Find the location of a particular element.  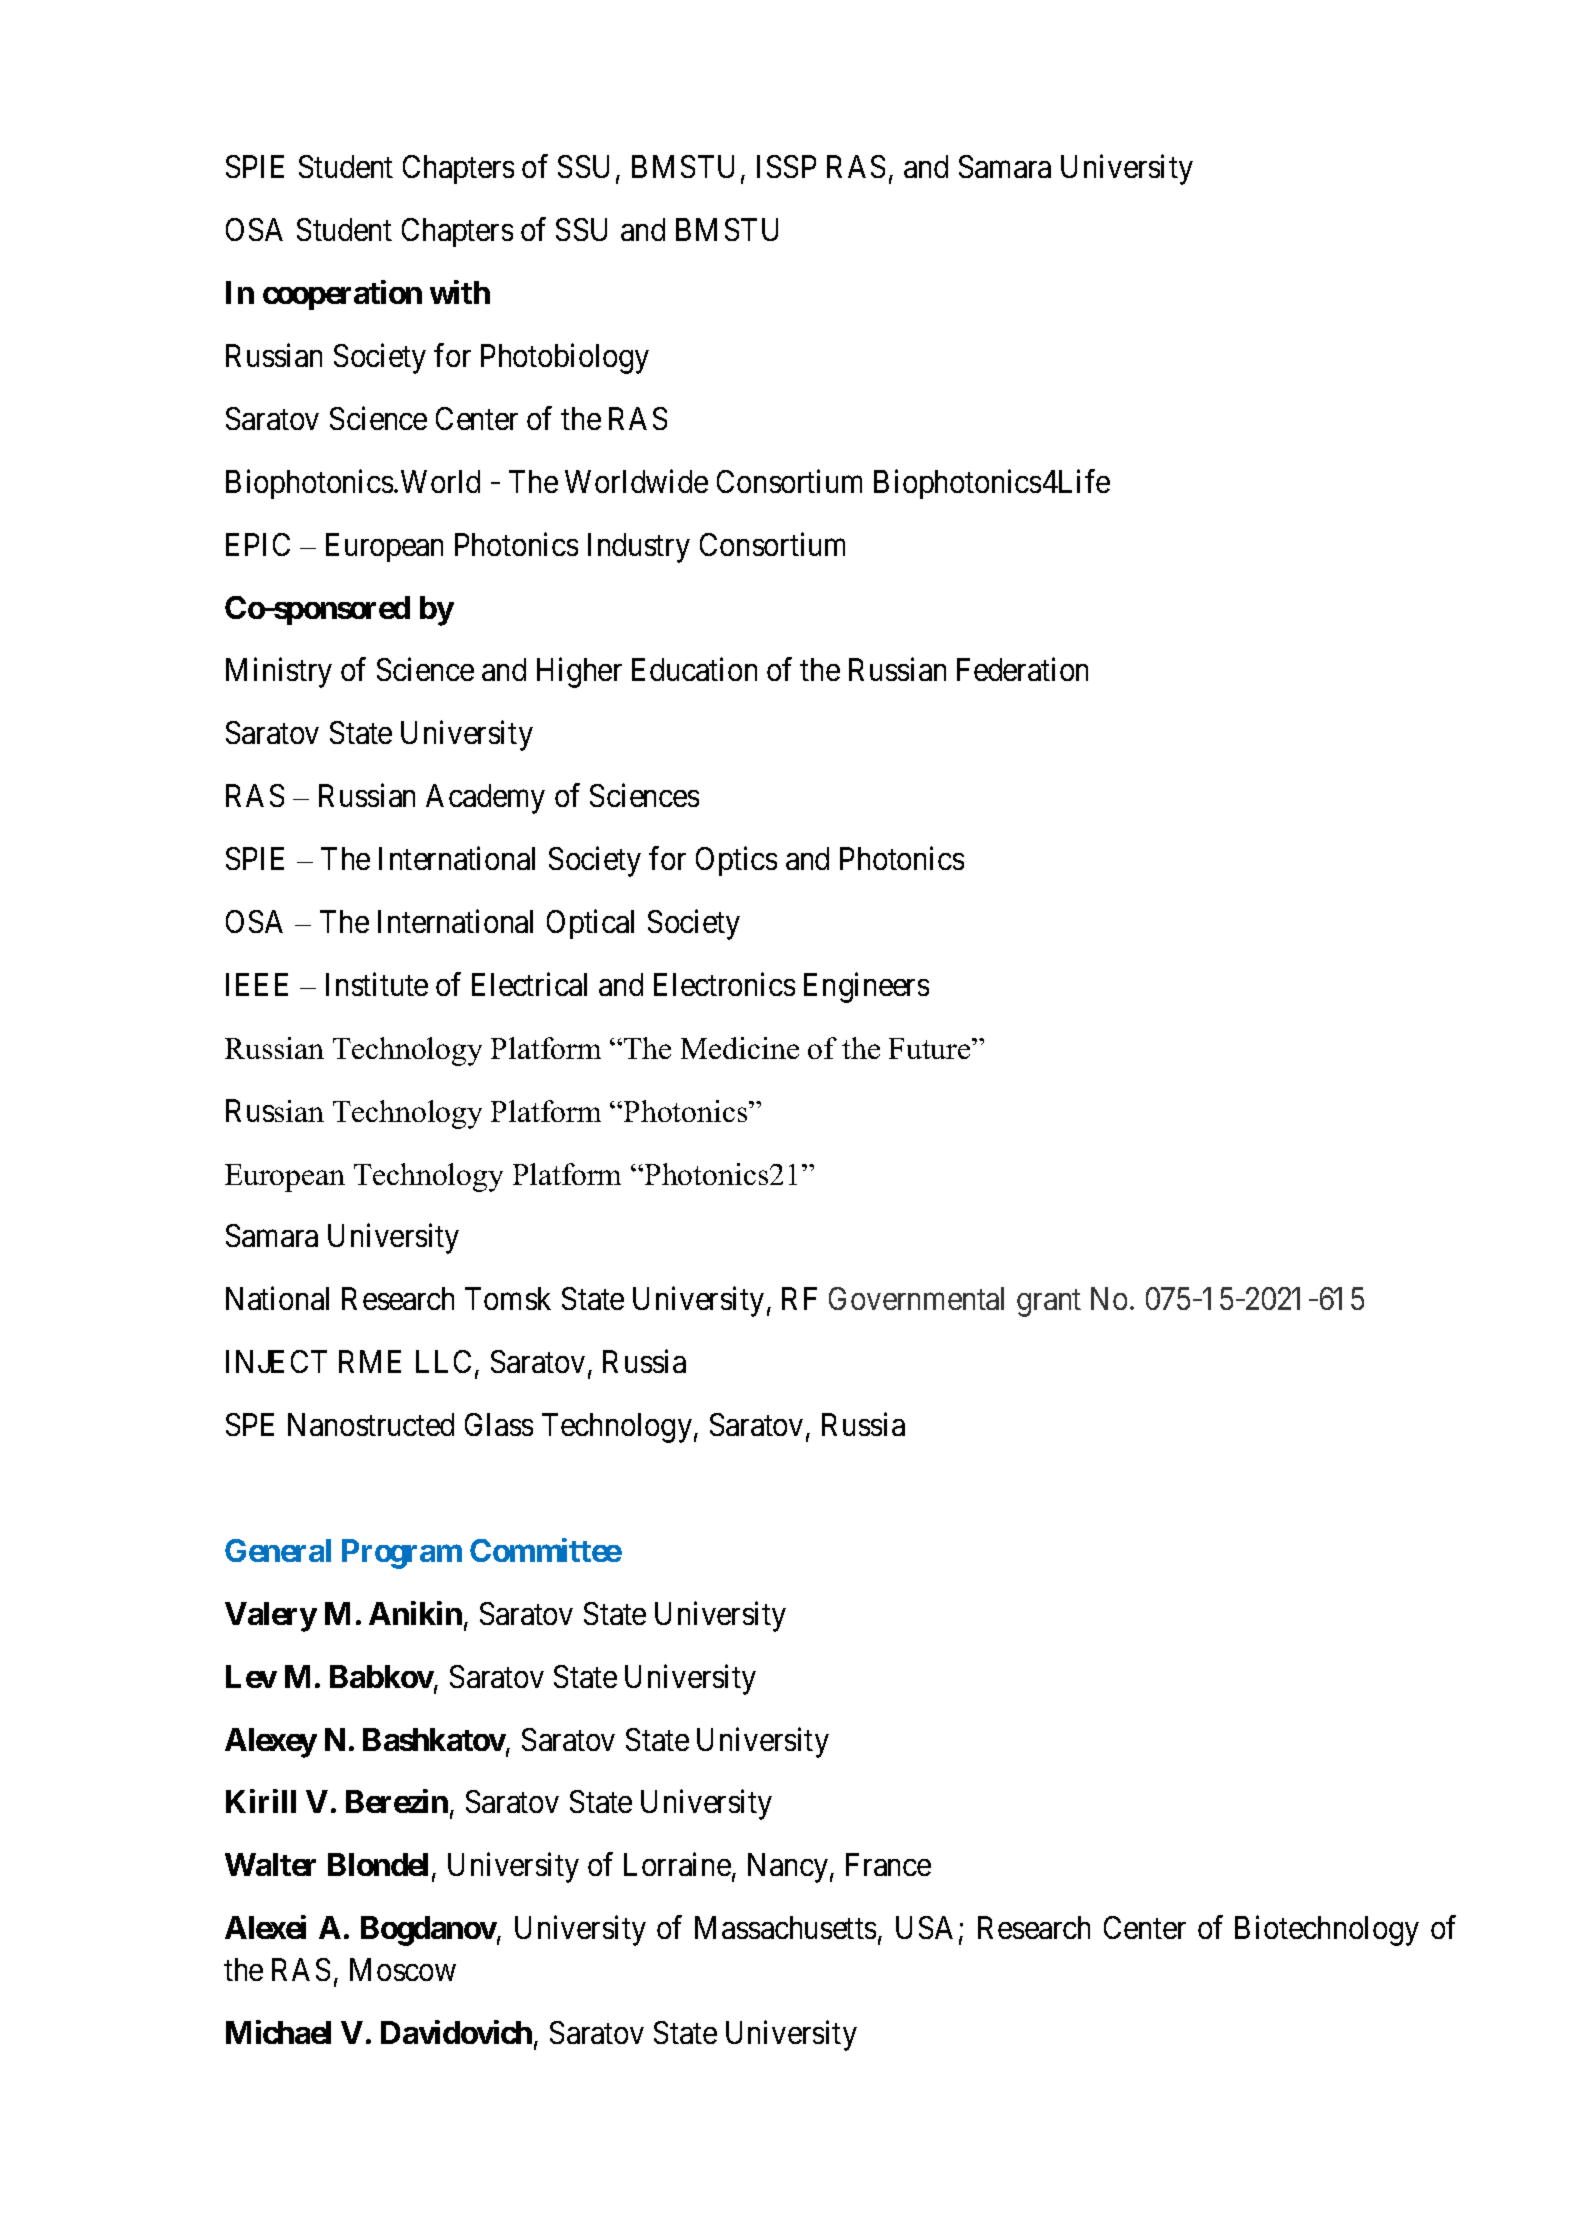

Governmental is located at coordinates (916, 1298).
